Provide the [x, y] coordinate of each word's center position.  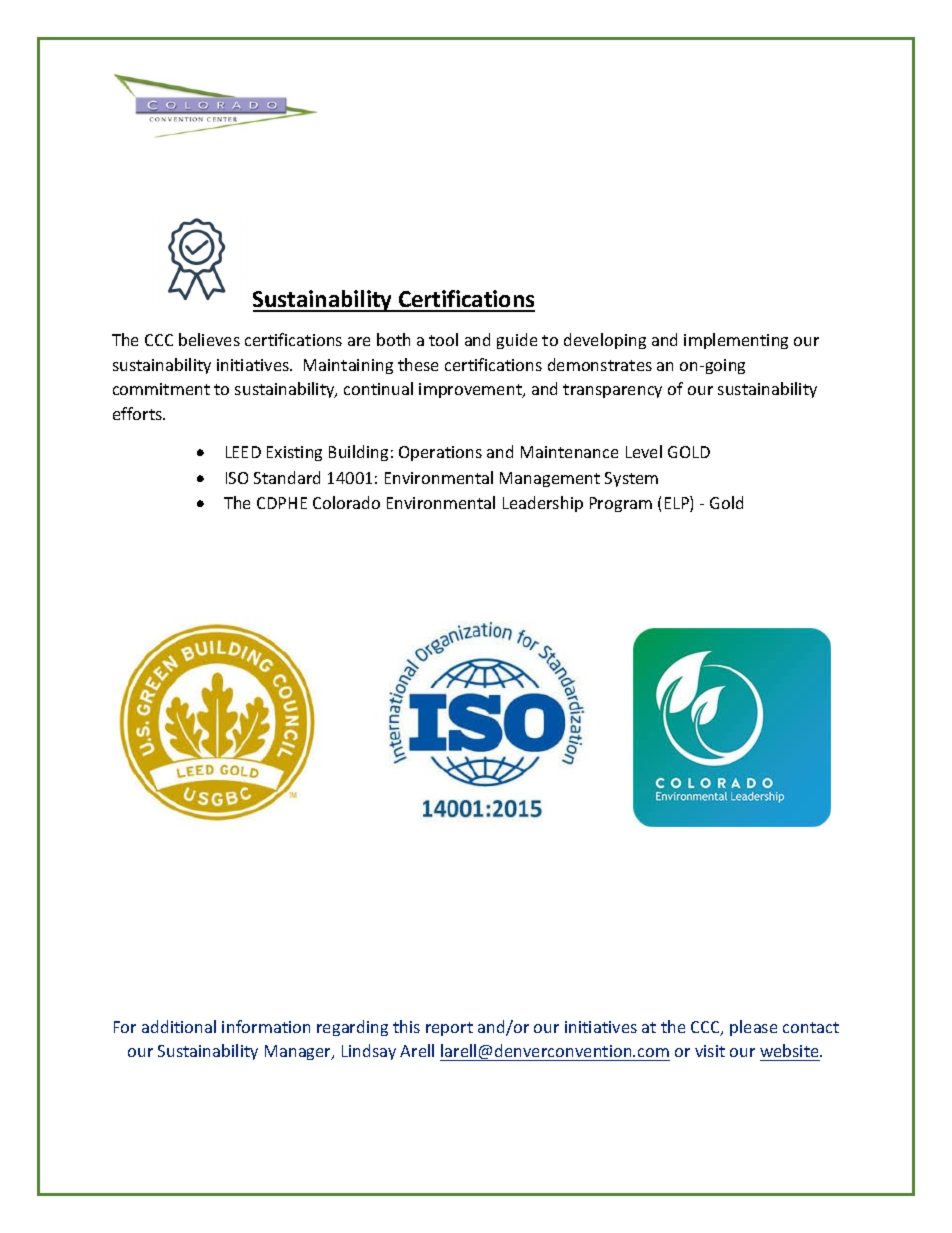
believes [209, 339]
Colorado [346, 502]
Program [621, 504]
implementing [736, 341]
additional [179, 1026]
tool [443, 339]
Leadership [543, 504]
